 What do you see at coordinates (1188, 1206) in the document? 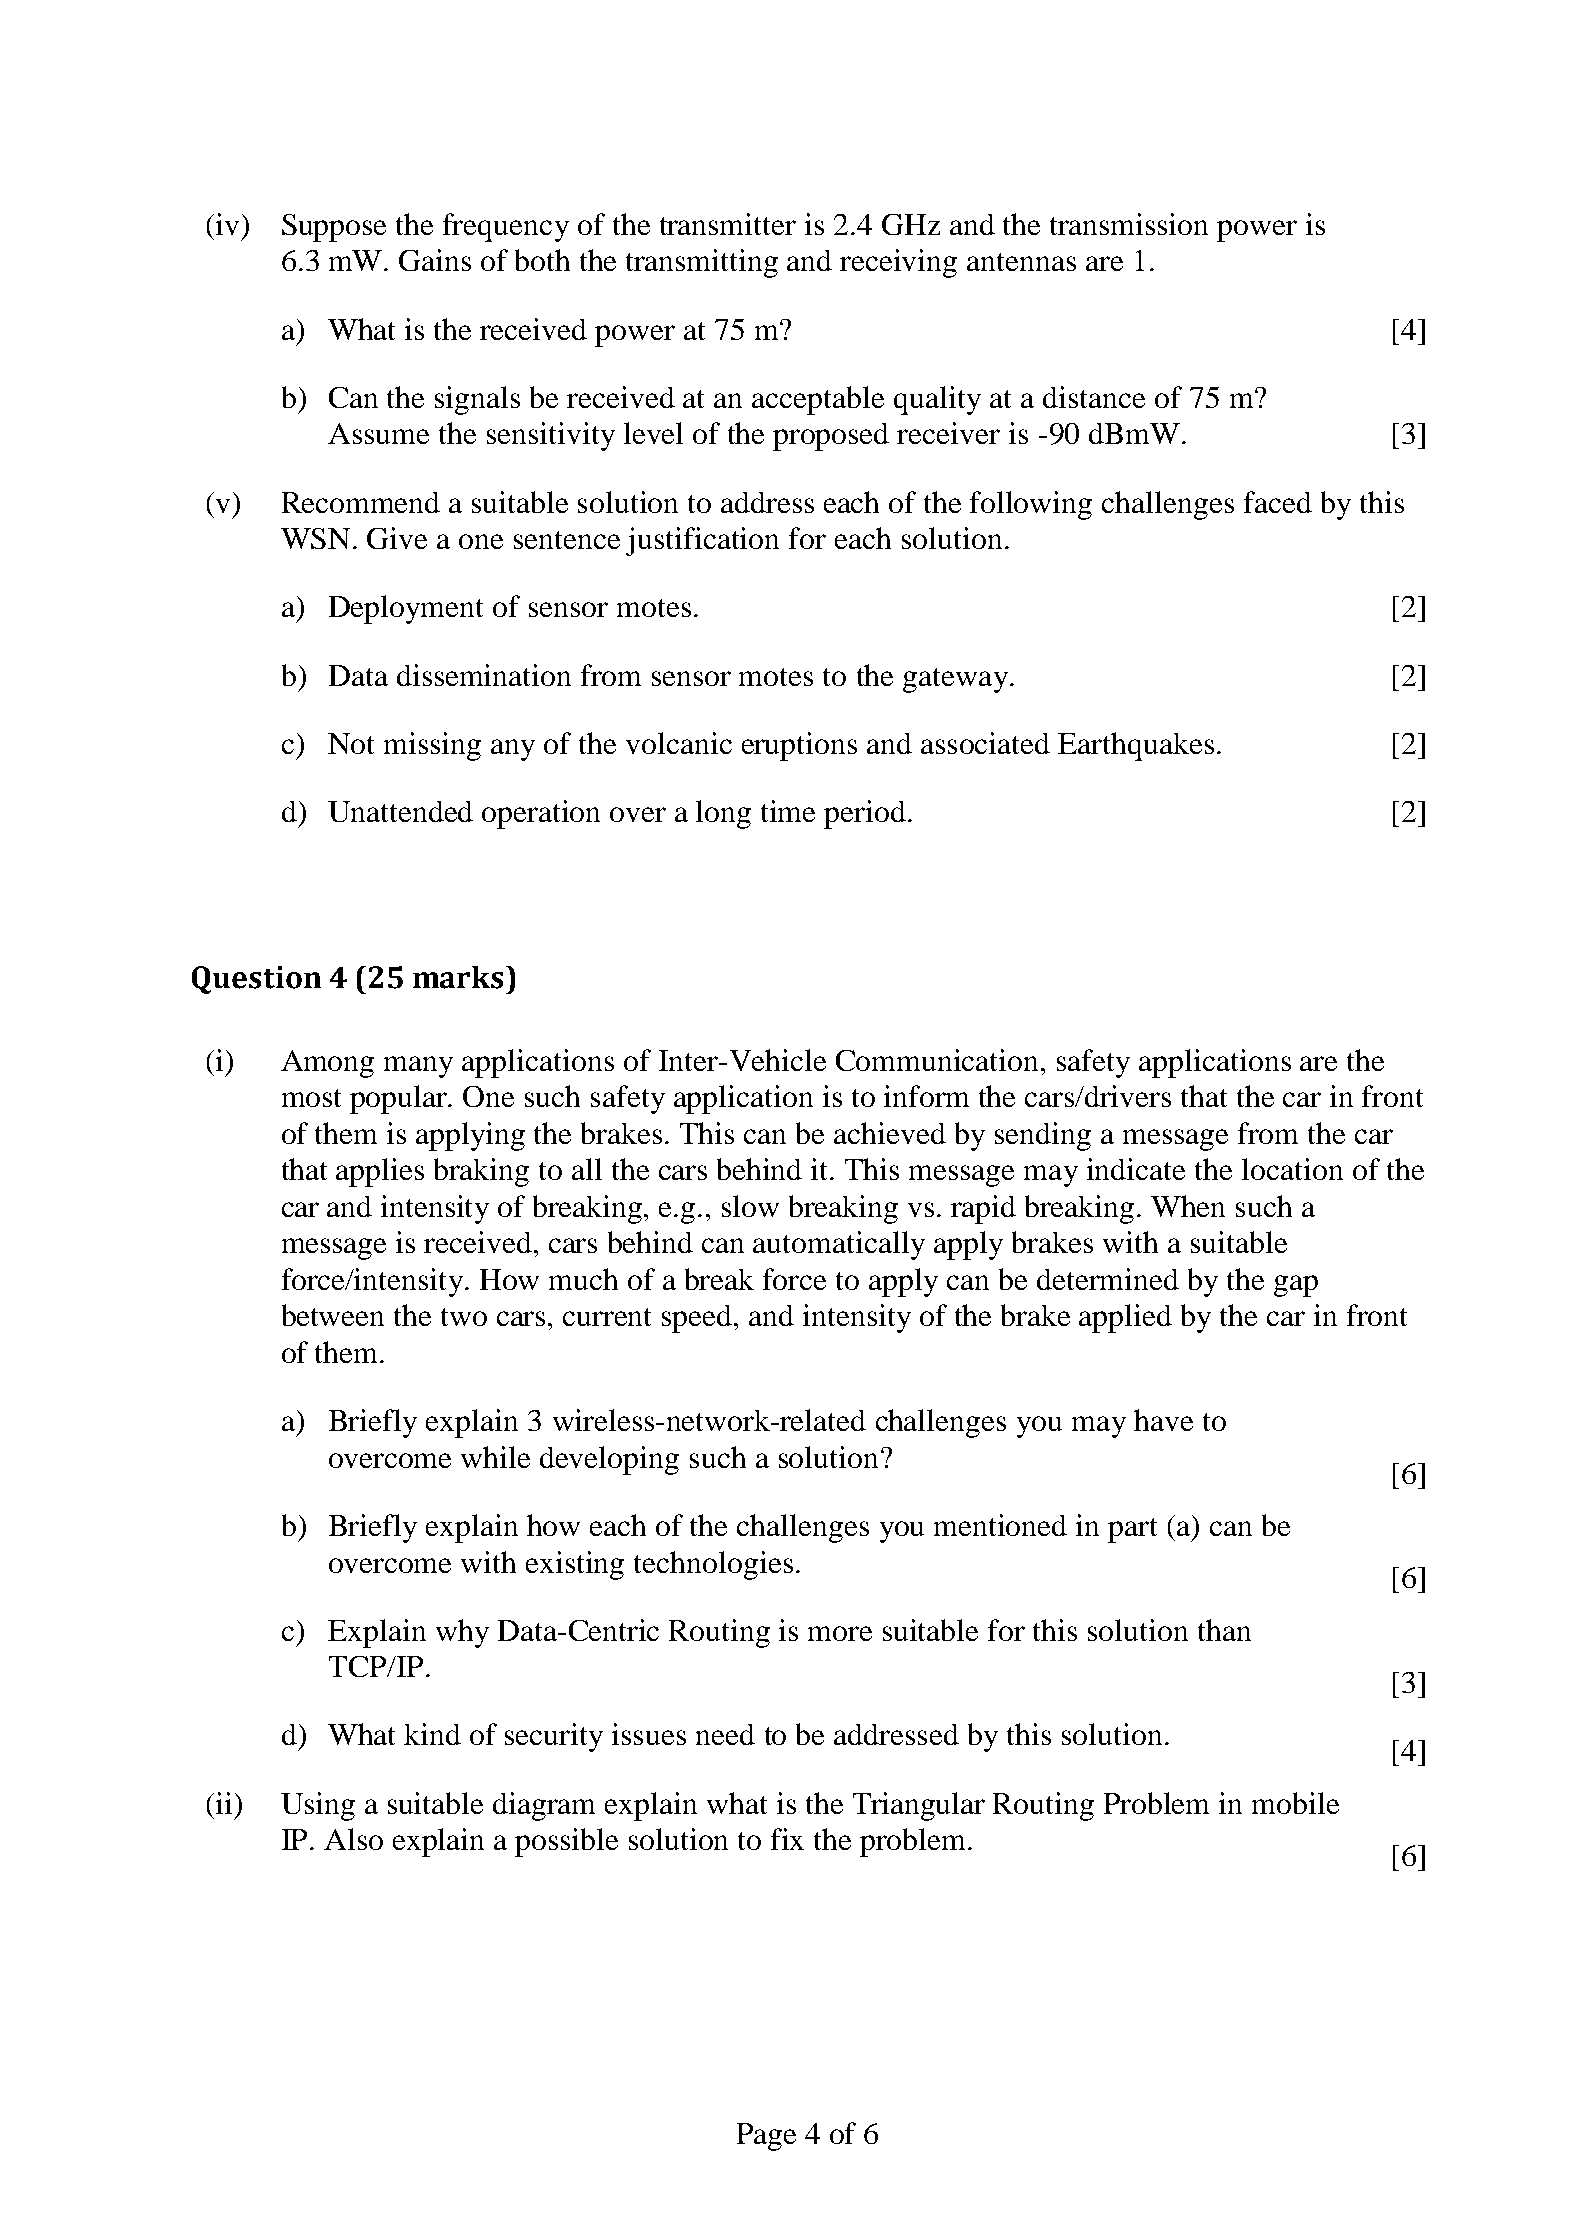
I see `When` at bounding box center [1188, 1206].
